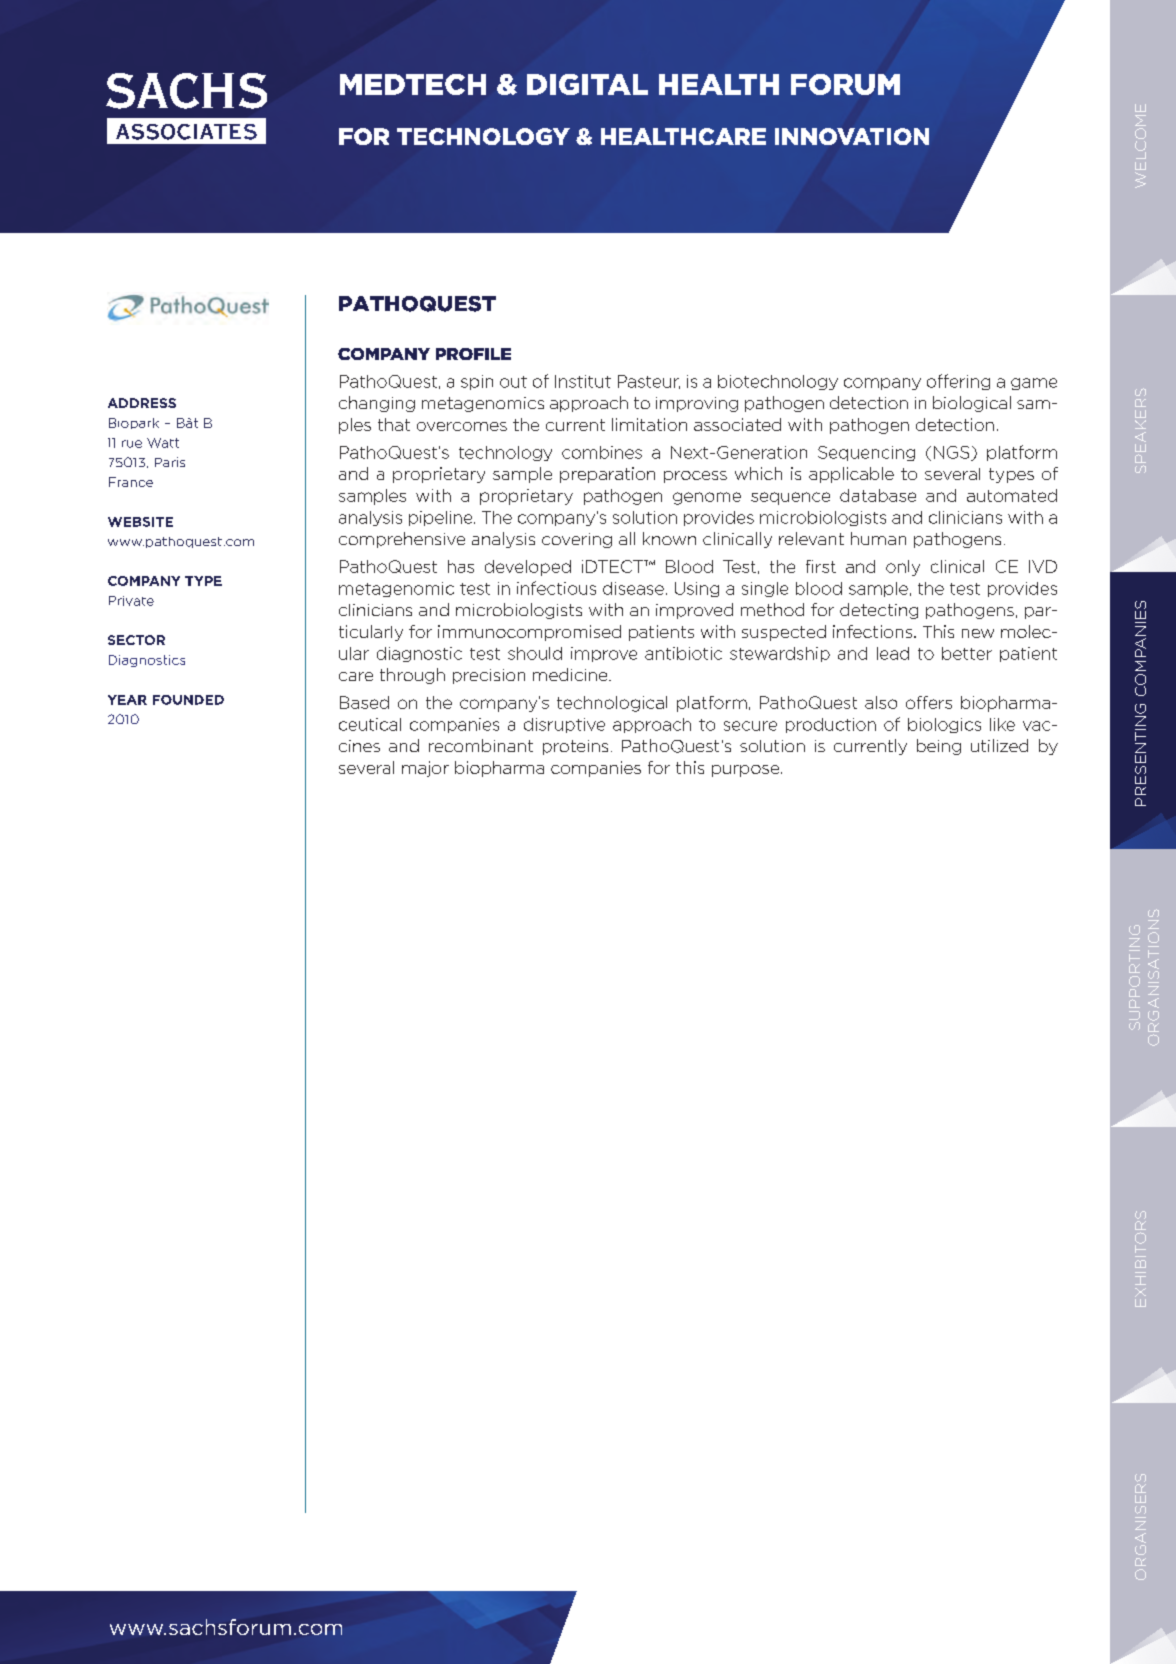  I want to click on FOUNDED, so click(188, 700).
